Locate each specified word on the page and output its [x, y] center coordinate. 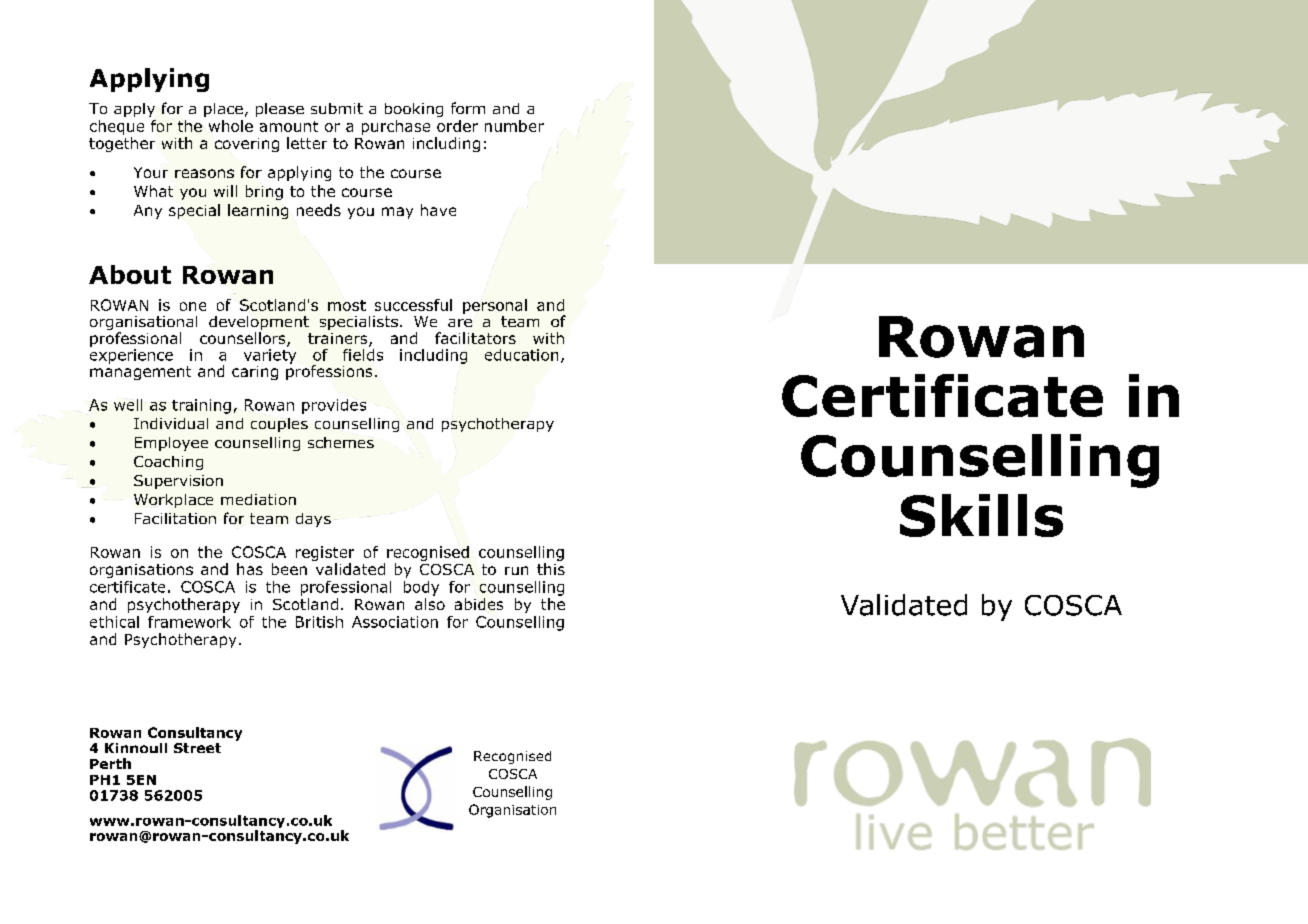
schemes [341, 442]
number [514, 126]
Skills [981, 515]
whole [231, 126]
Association [395, 622]
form [468, 108]
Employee [171, 444]
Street [197, 748]
